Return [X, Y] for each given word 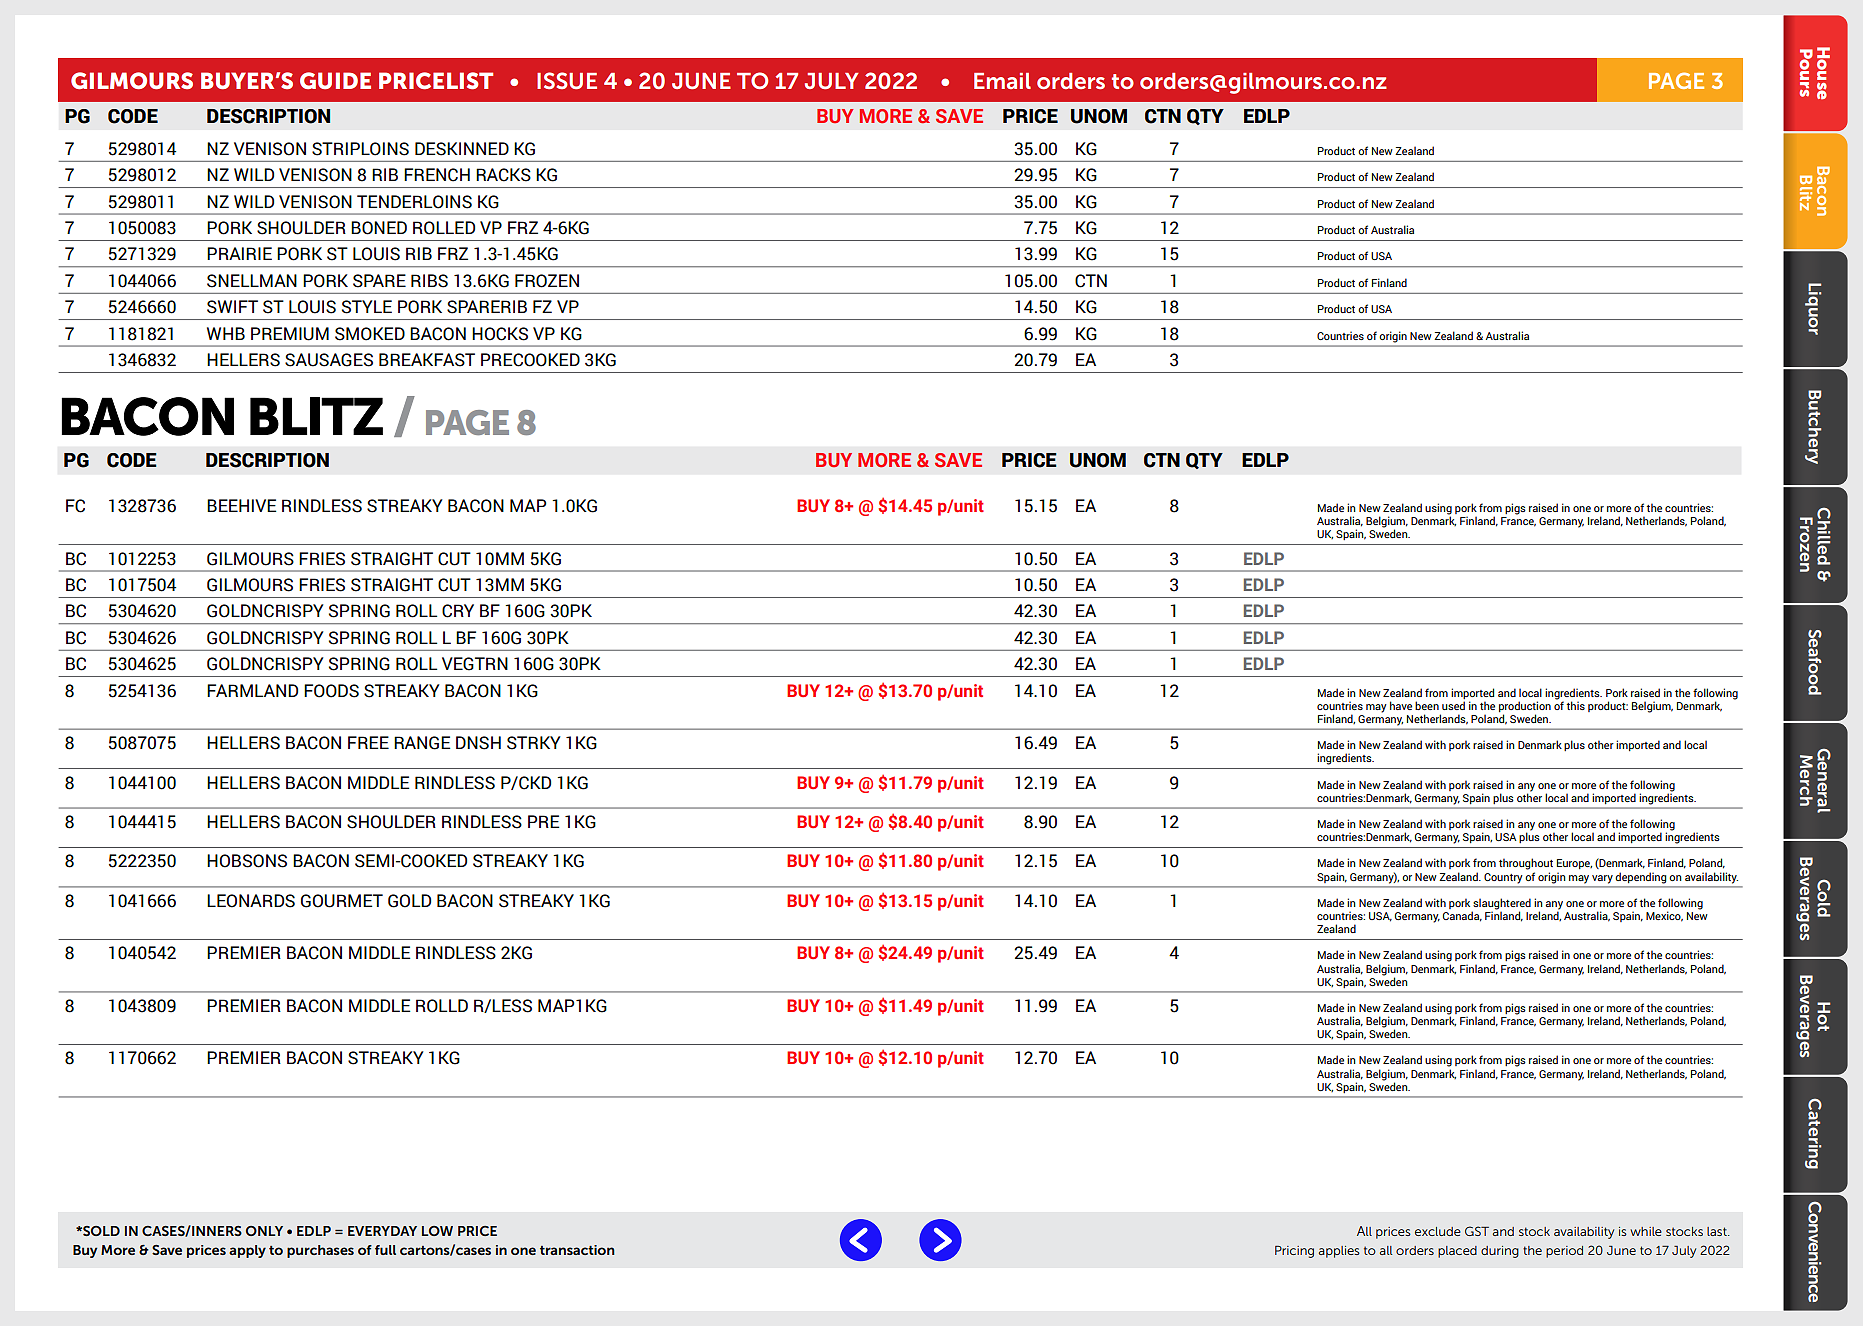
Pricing [1294, 1252]
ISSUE [567, 80]
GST [1477, 1231]
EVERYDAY [382, 1231]
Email [1002, 81]
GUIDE [335, 80]
